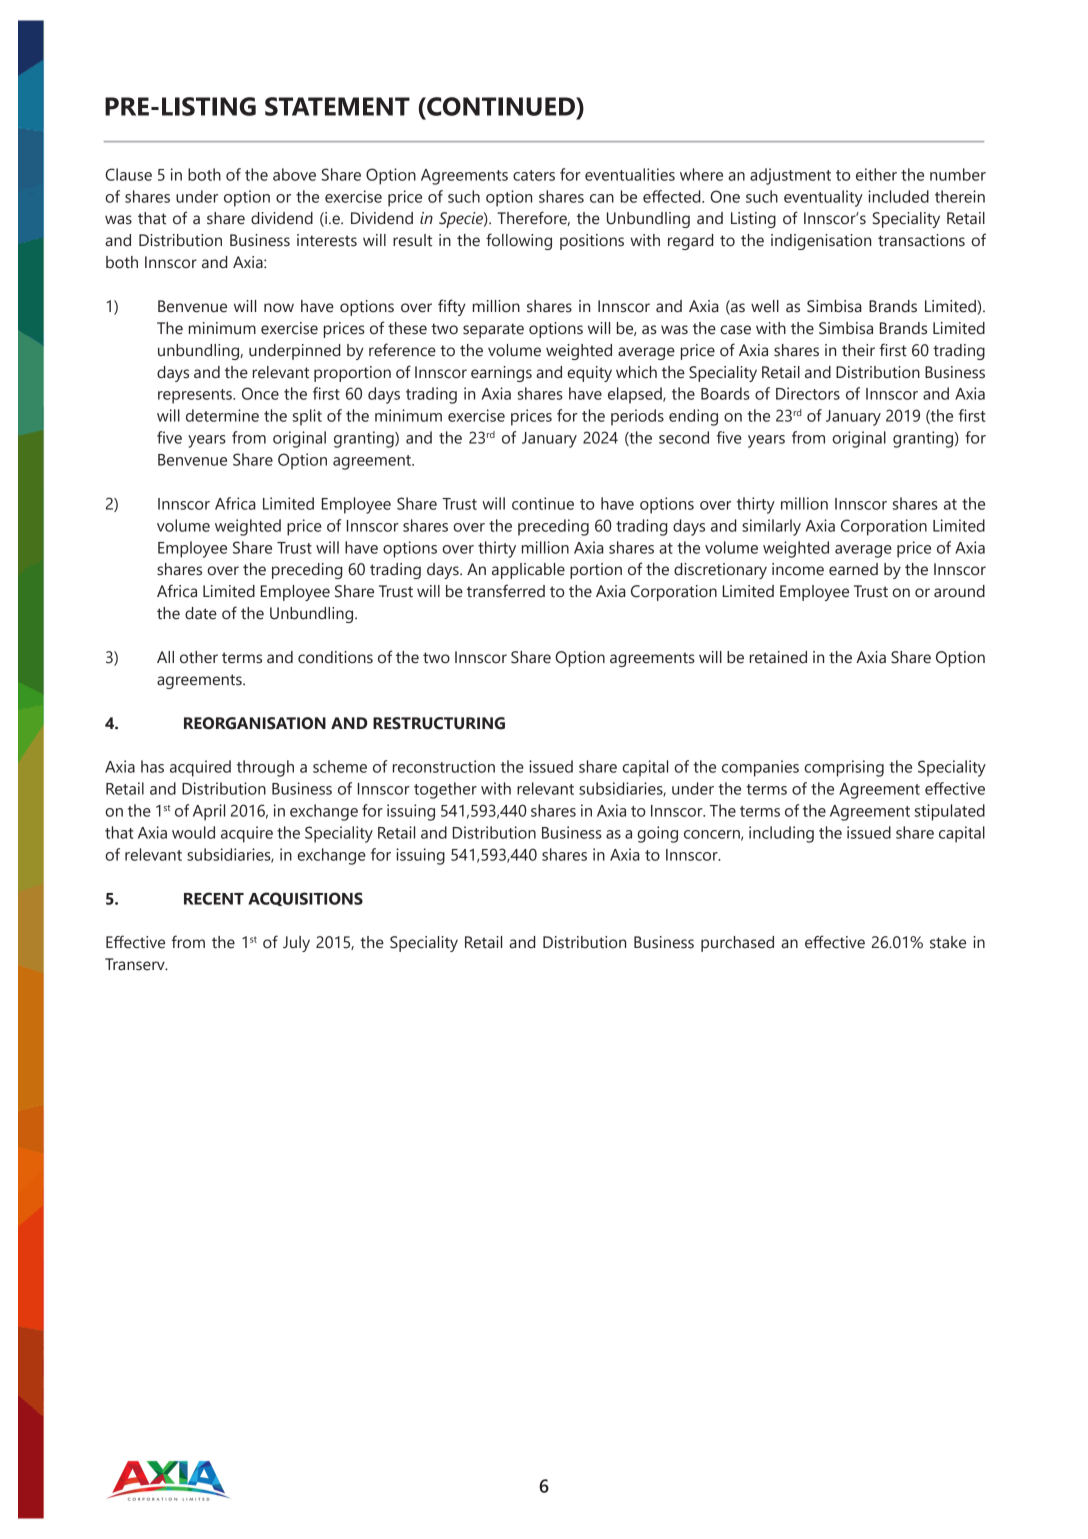 This document has height=1539, width=1088. What do you see at coordinates (493, 330) in the document?
I see `separate` at bounding box center [493, 330].
